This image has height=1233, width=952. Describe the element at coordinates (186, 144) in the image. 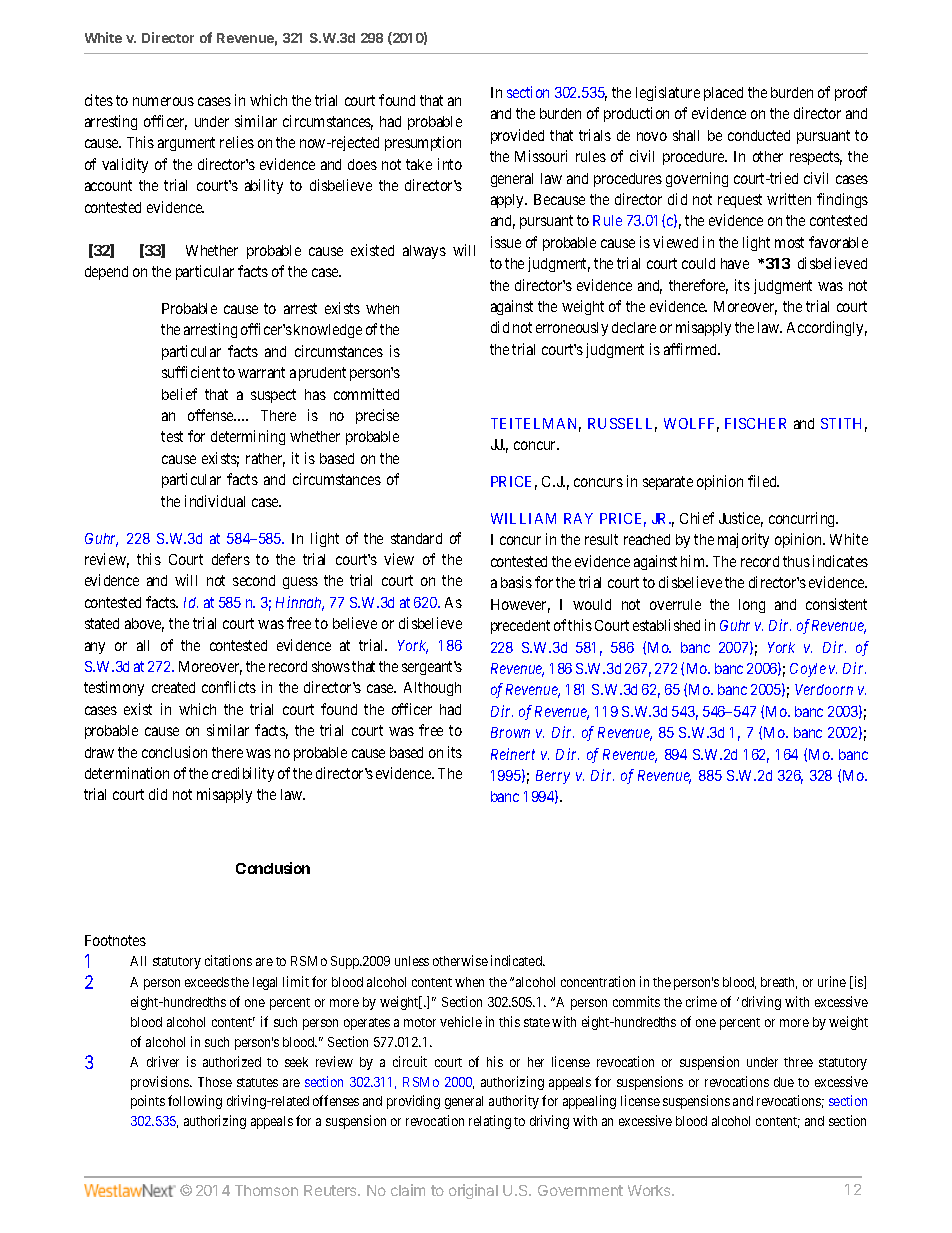

I see `argument` at that location.
